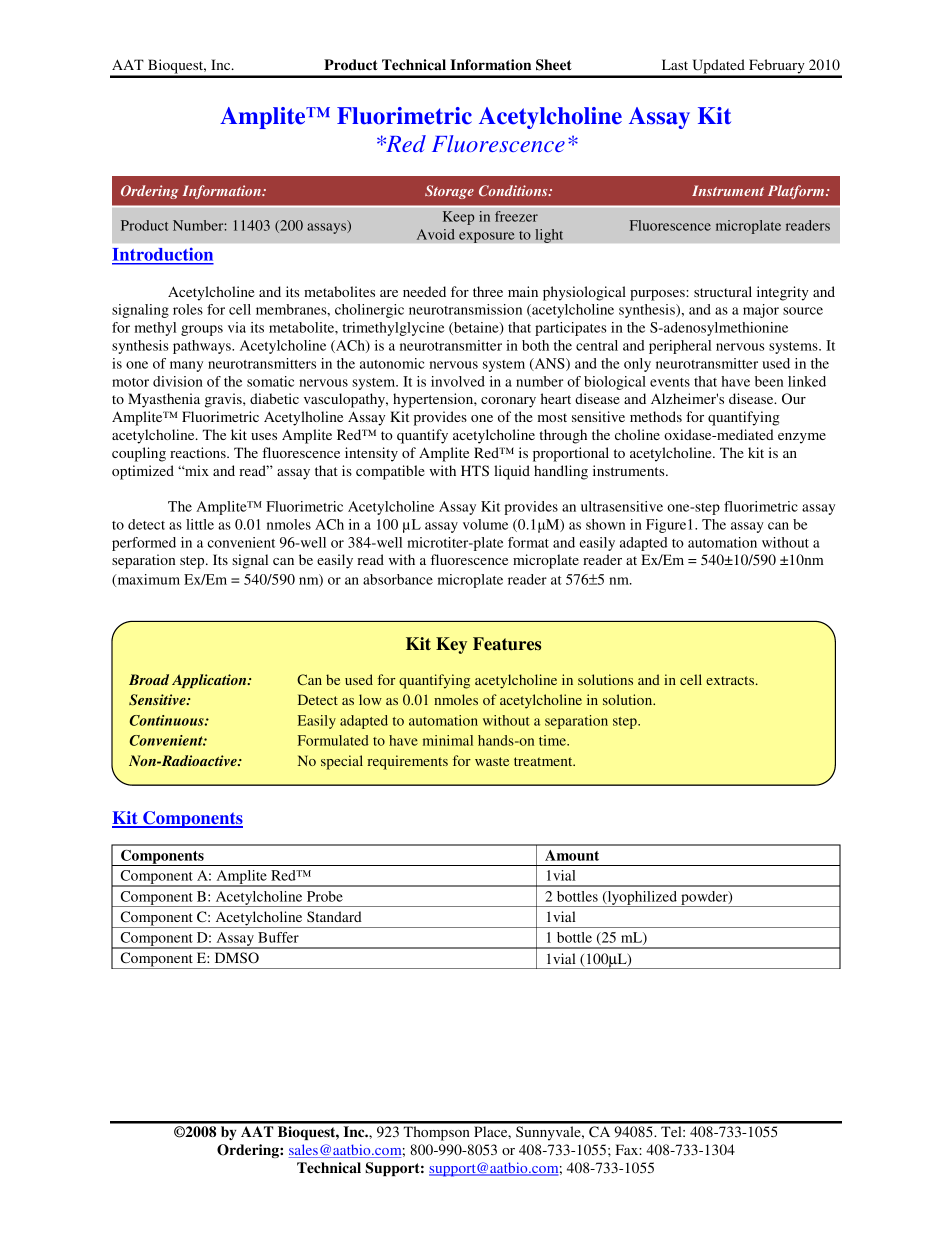 This screenshot has height=1233, width=952. Describe the element at coordinates (237, 958) in the screenshot. I see `DMSO` at that location.
